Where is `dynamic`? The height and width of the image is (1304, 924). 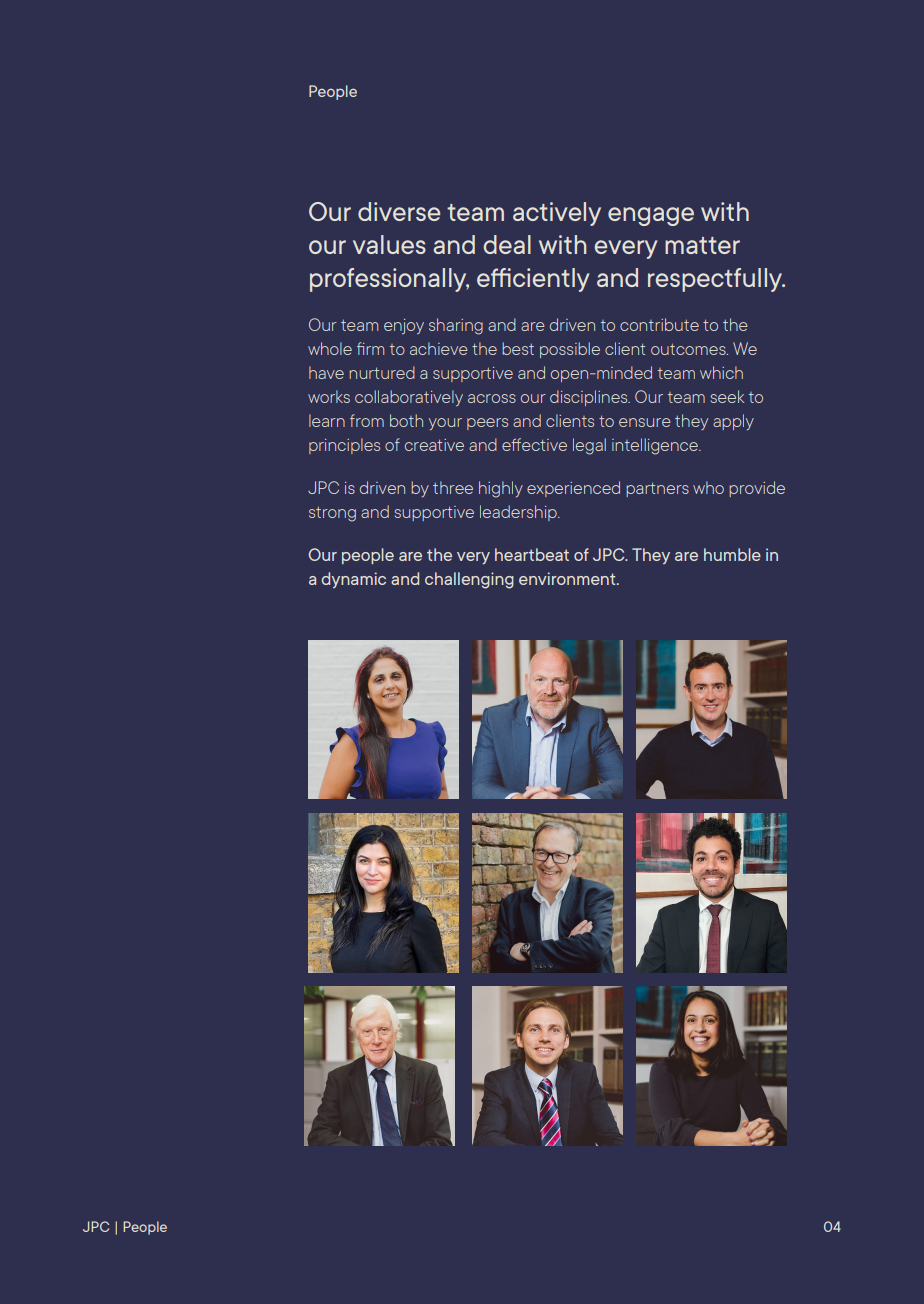
dynamic is located at coordinates (353, 580).
